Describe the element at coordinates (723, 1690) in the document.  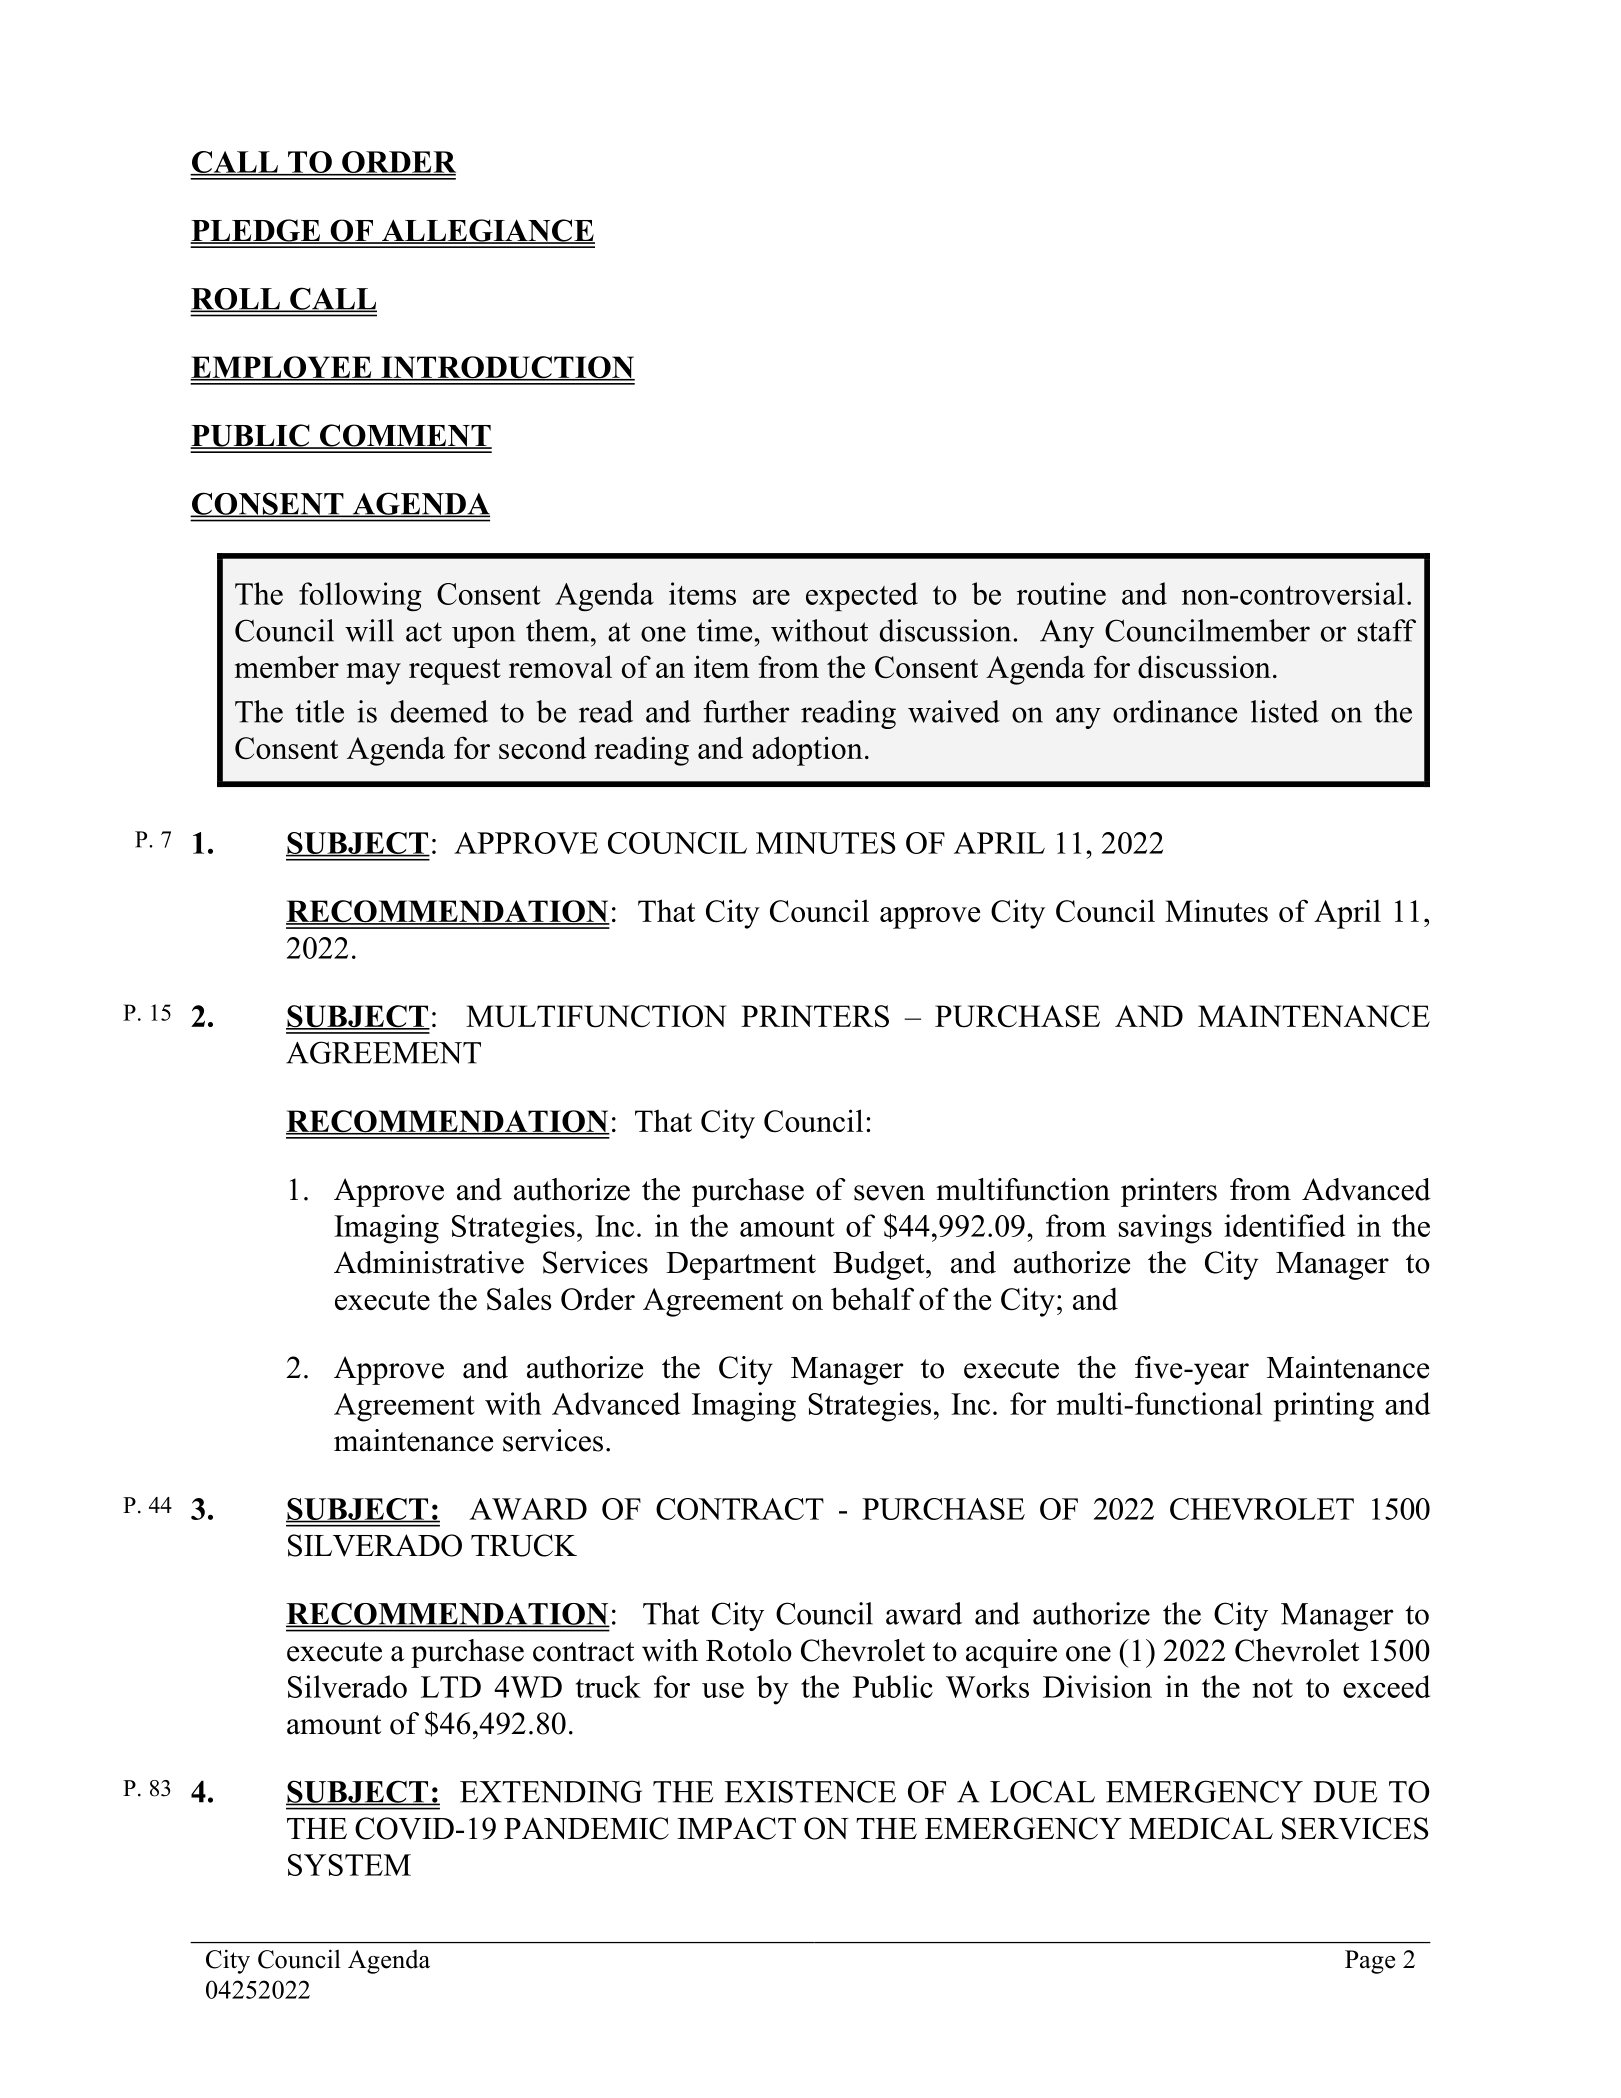
I see `use` at that location.
